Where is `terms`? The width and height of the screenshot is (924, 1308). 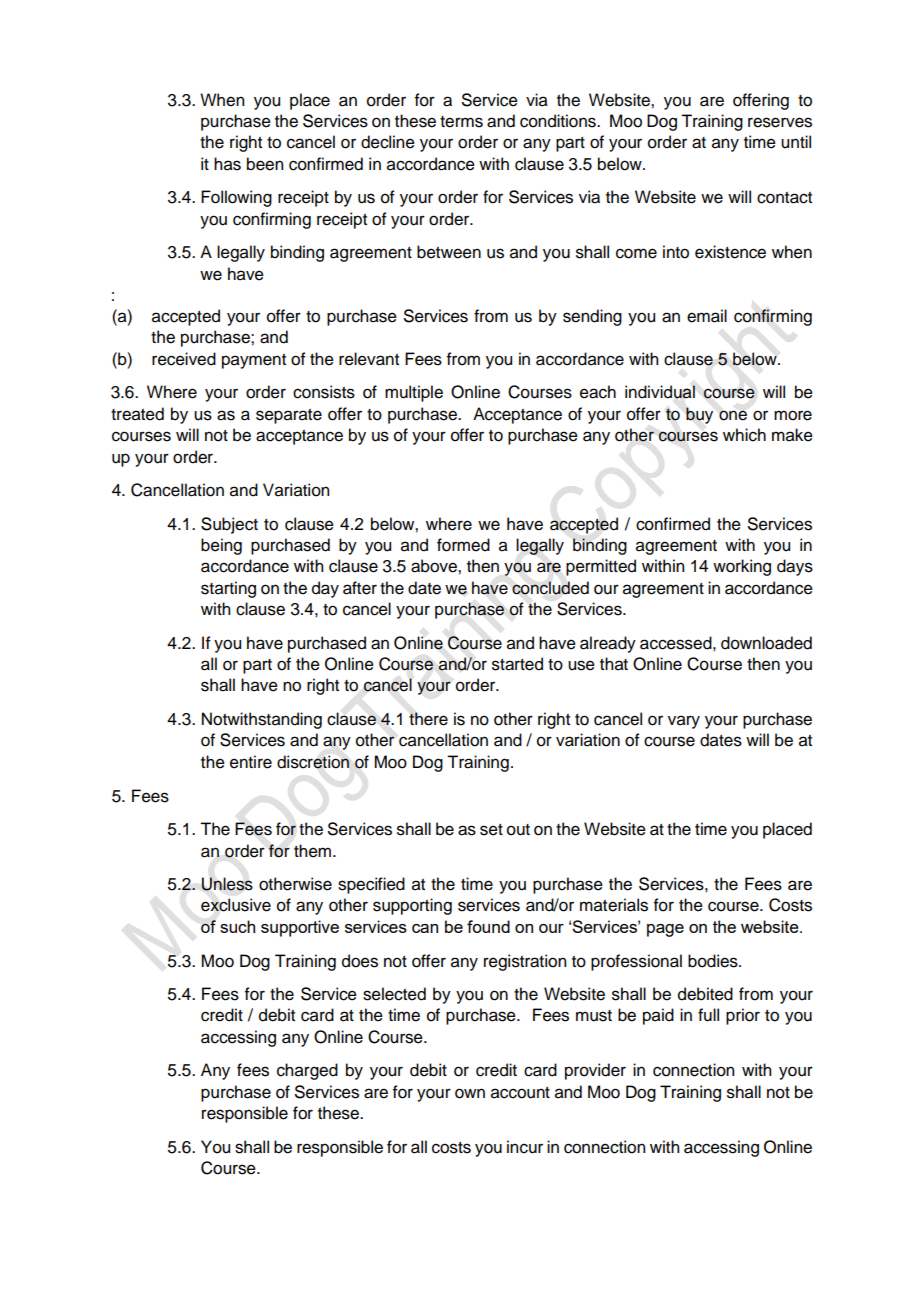 terms is located at coordinates (461, 122).
